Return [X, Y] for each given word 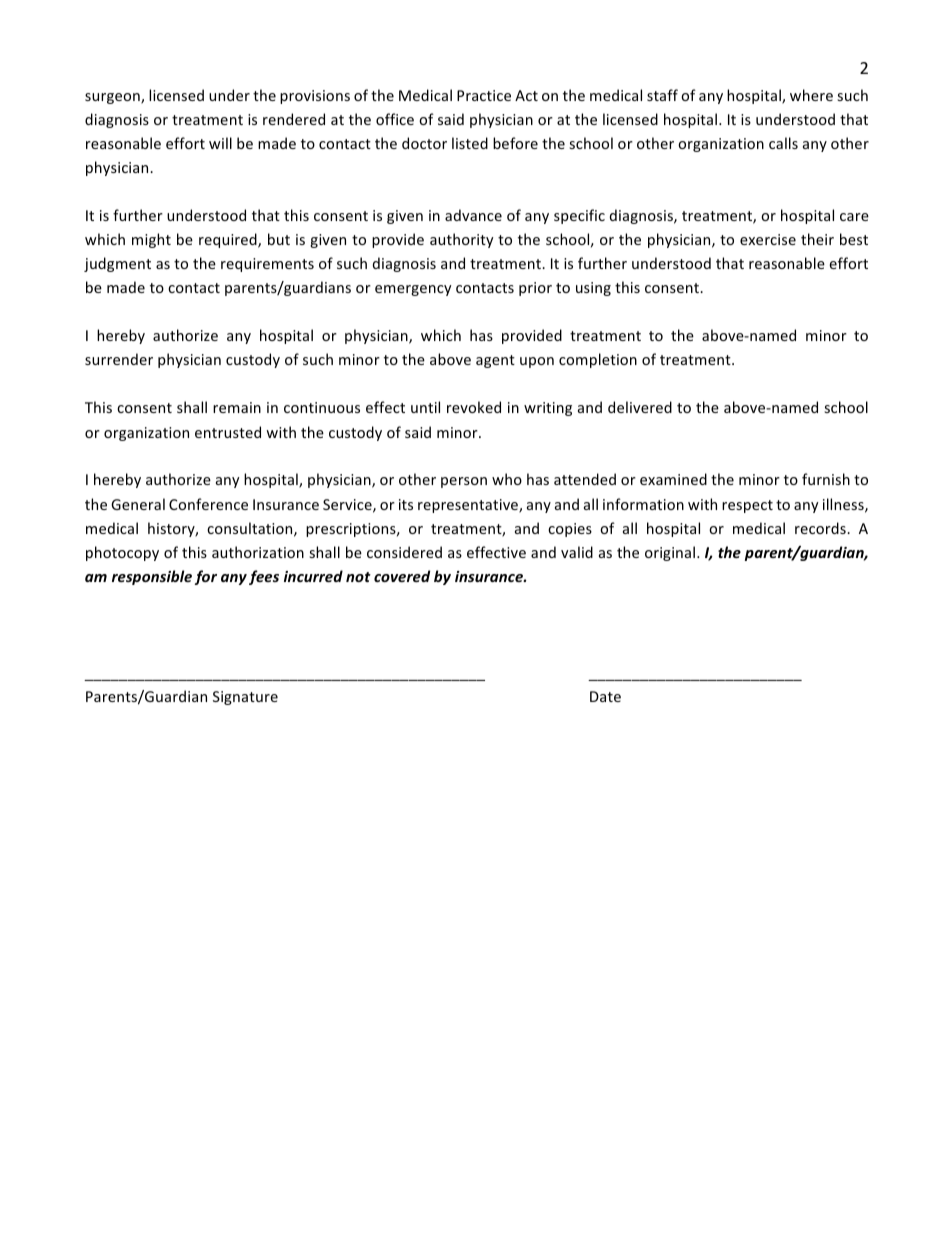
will [220, 143]
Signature [245, 698]
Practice [484, 95]
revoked [474, 407]
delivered [640, 407]
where [811, 95]
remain [237, 407]
